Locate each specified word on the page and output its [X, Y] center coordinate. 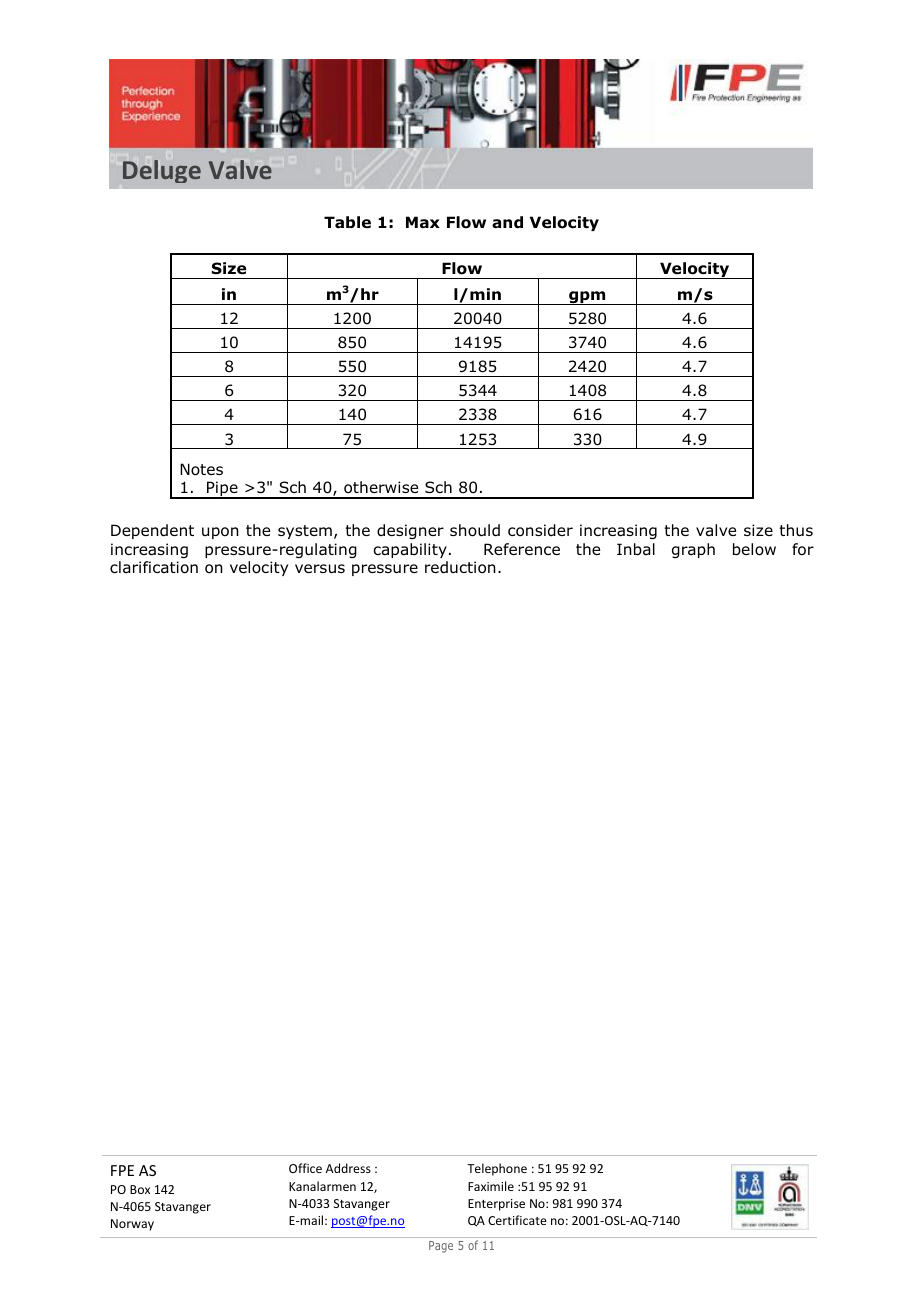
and [507, 222]
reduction [460, 567]
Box [140, 1189]
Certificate [517, 1220]
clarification [154, 567]
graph [693, 550]
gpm [587, 298]
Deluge [162, 171]
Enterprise [496, 1205]
